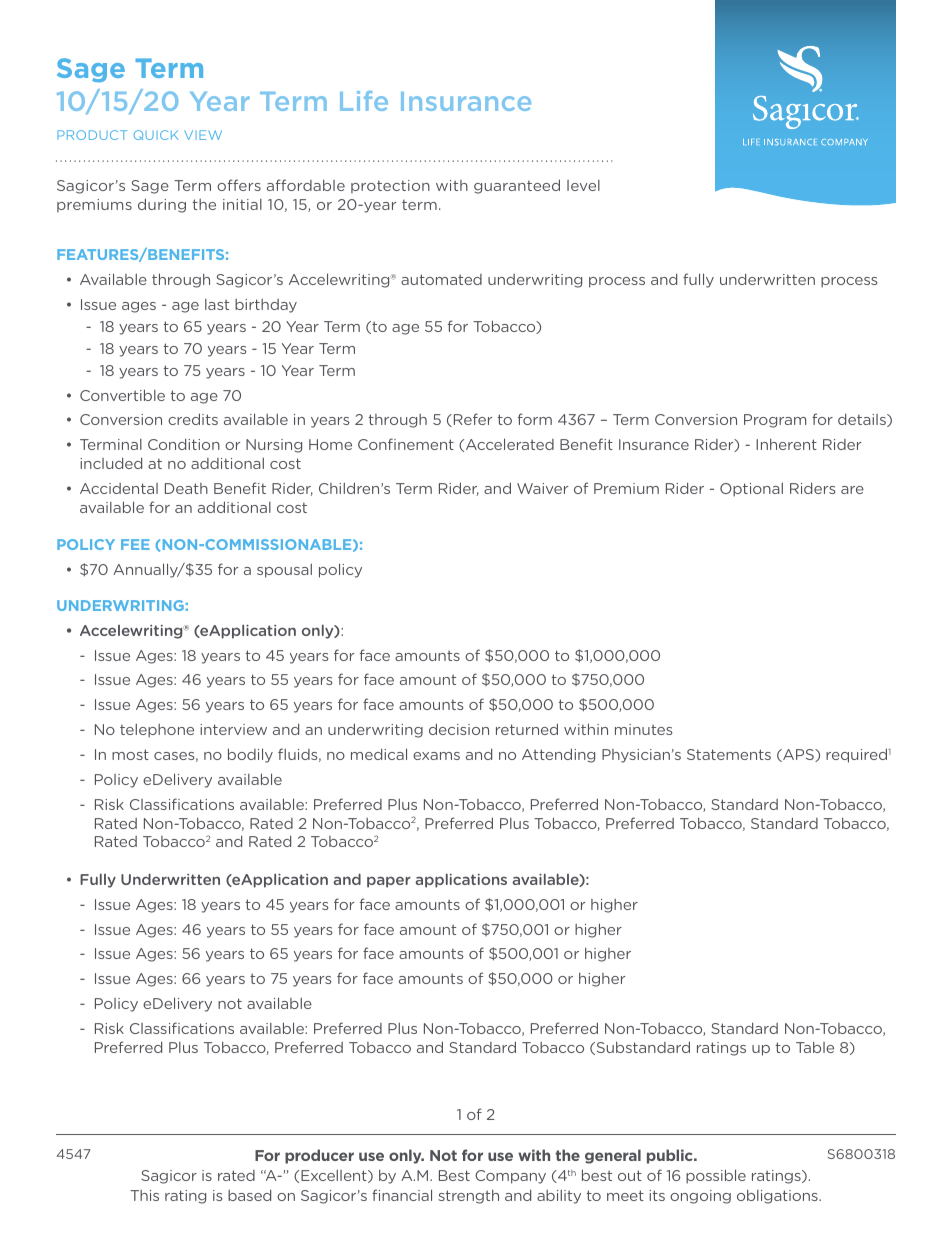  What do you see at coordinates (543, 488) in the screenshot?
I see `Waiver` at bounding box center [543, 488].
